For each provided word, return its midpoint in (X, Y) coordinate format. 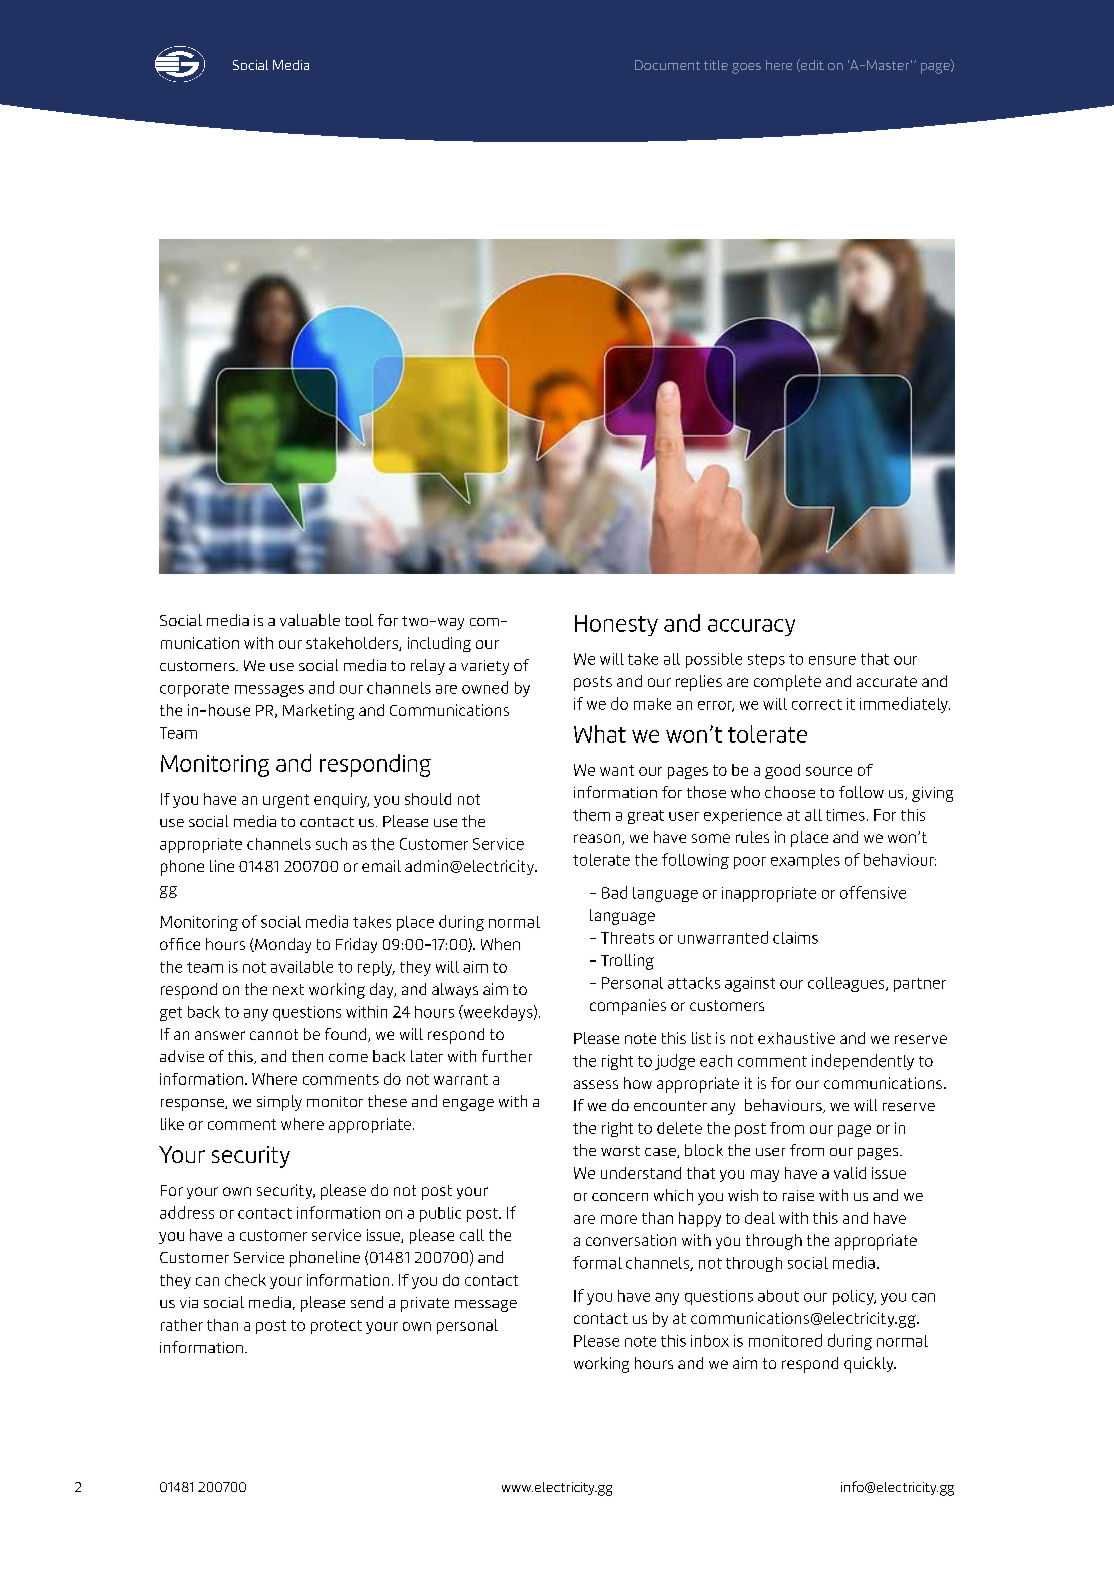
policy (854, 1297)
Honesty (616, 625)
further (507, 1056)
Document (667, 65)
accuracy (751, 627)
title (716, 65)
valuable (310, 620)
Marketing (318, 712)
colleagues (847, 984)
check (245, 1280)
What (600, 734)
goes (746, 68)
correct (817, 704)
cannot (274, 1034)
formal (597, 1262)
